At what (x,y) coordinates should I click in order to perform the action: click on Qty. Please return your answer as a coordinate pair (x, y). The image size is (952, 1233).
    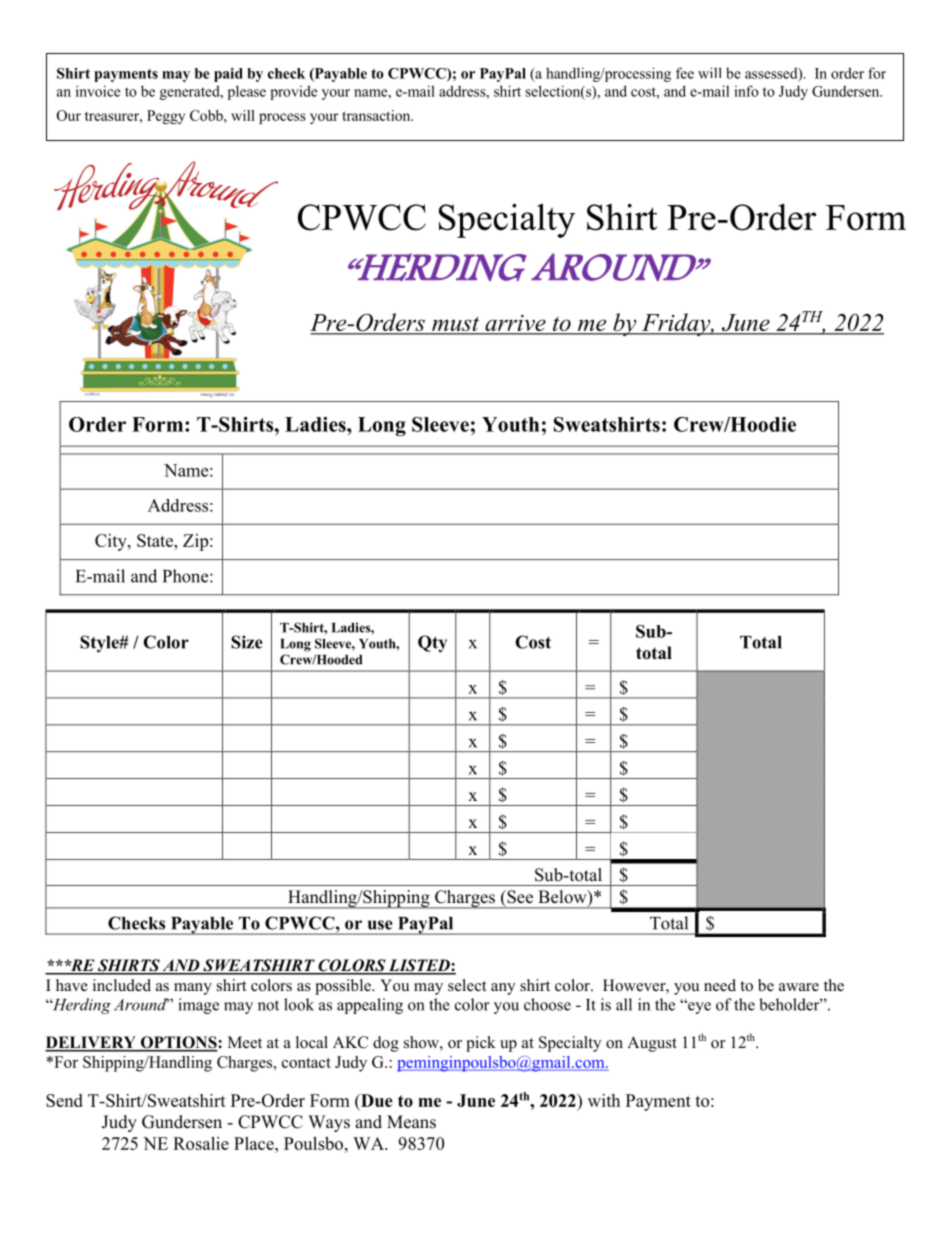
    Looking at the image, I should click on (432, 644).
